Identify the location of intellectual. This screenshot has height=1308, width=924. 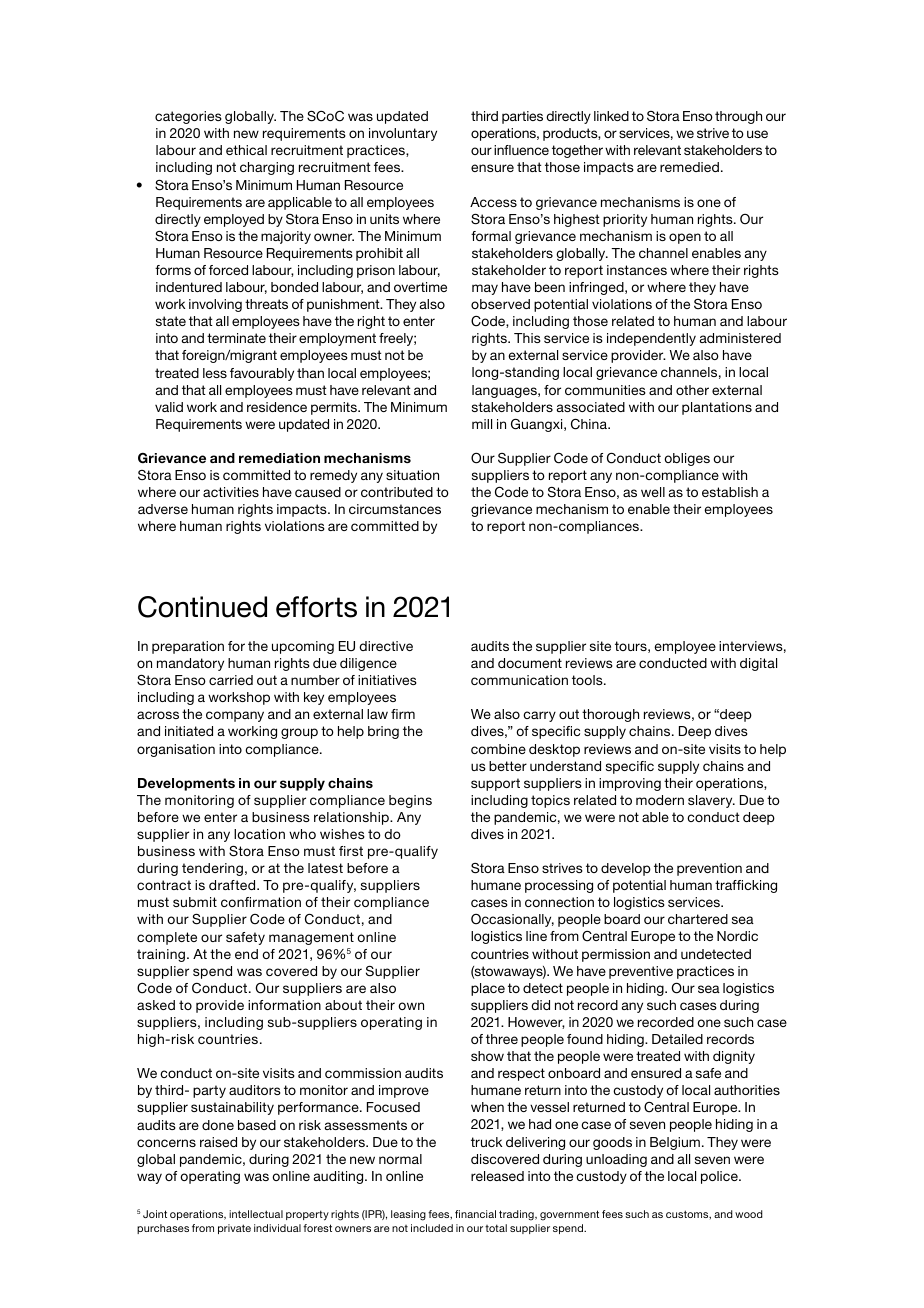
(256, 1214).
